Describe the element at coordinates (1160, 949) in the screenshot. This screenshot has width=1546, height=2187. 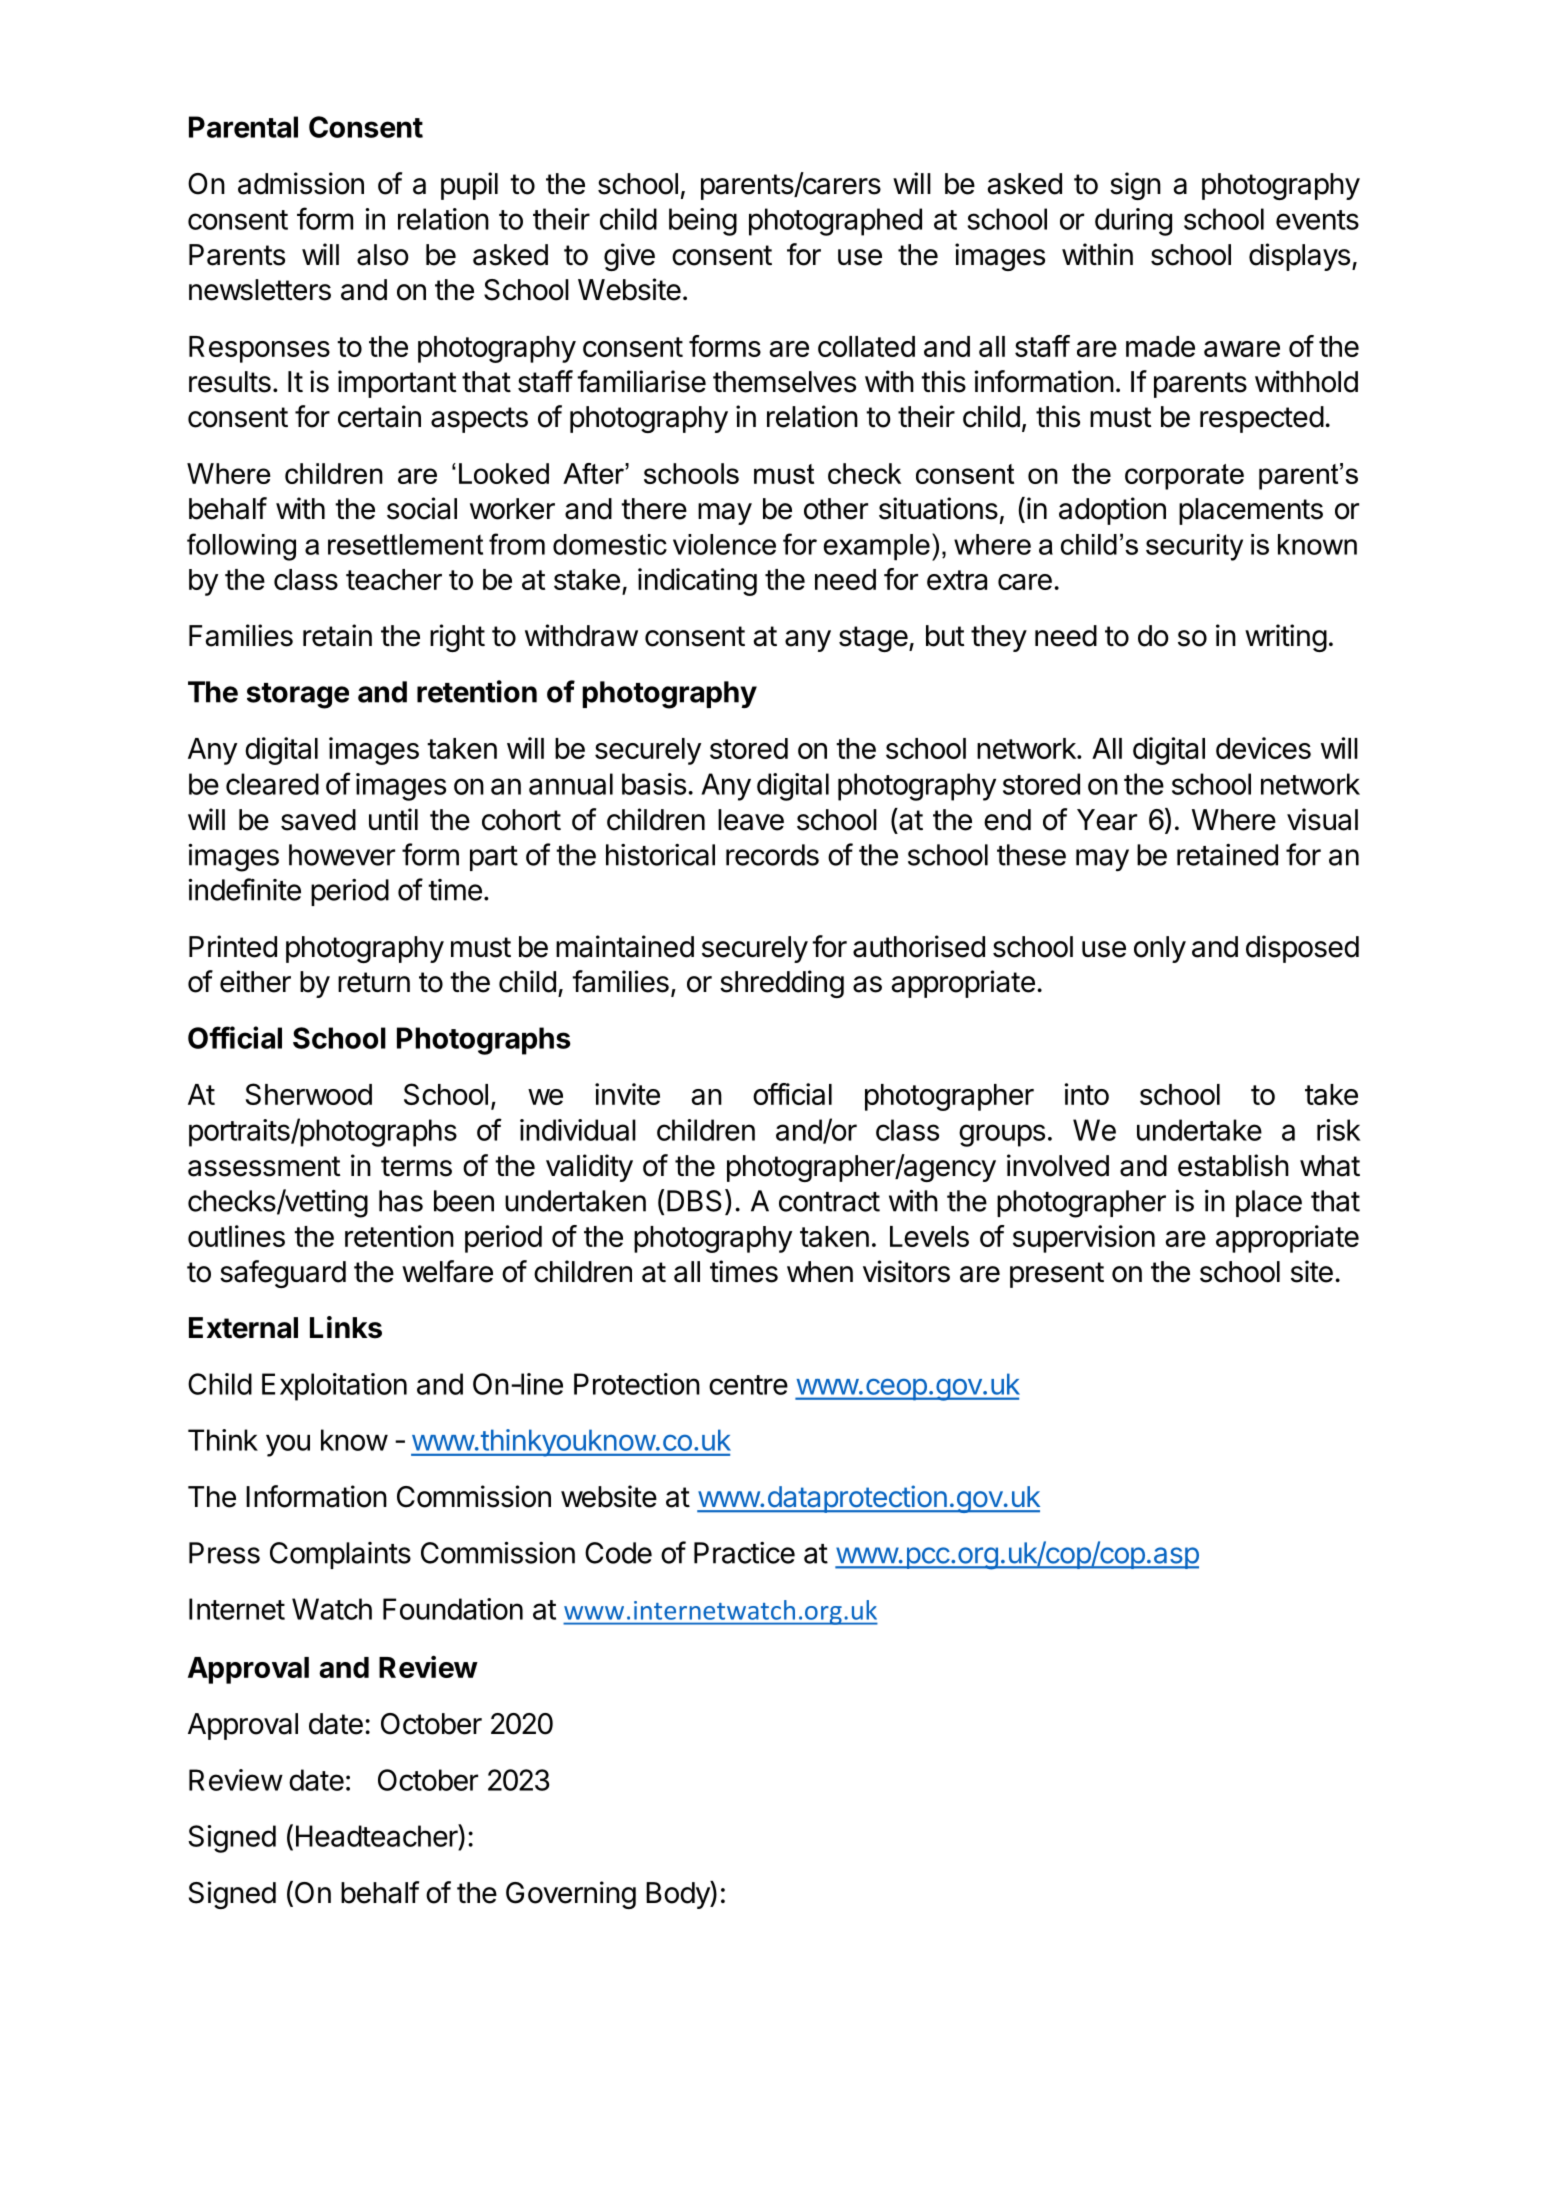
I see `only` at that location.
